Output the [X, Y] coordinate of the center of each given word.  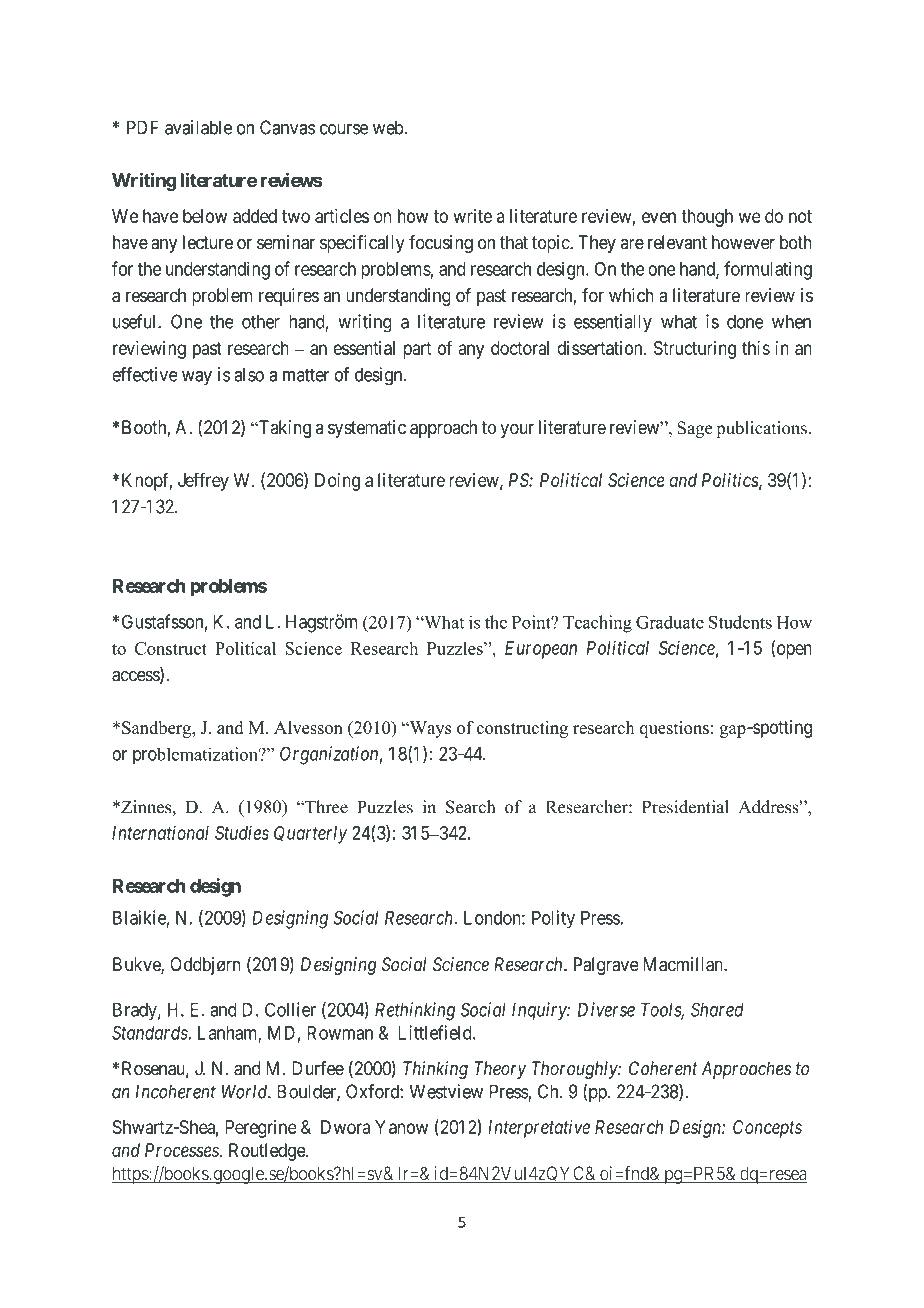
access [136, 677]
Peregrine [261, 1129]
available [198, 127]
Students [740, 622]
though [707, 218]
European [541, 650]
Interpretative [539, 1129]
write [472, 216]
